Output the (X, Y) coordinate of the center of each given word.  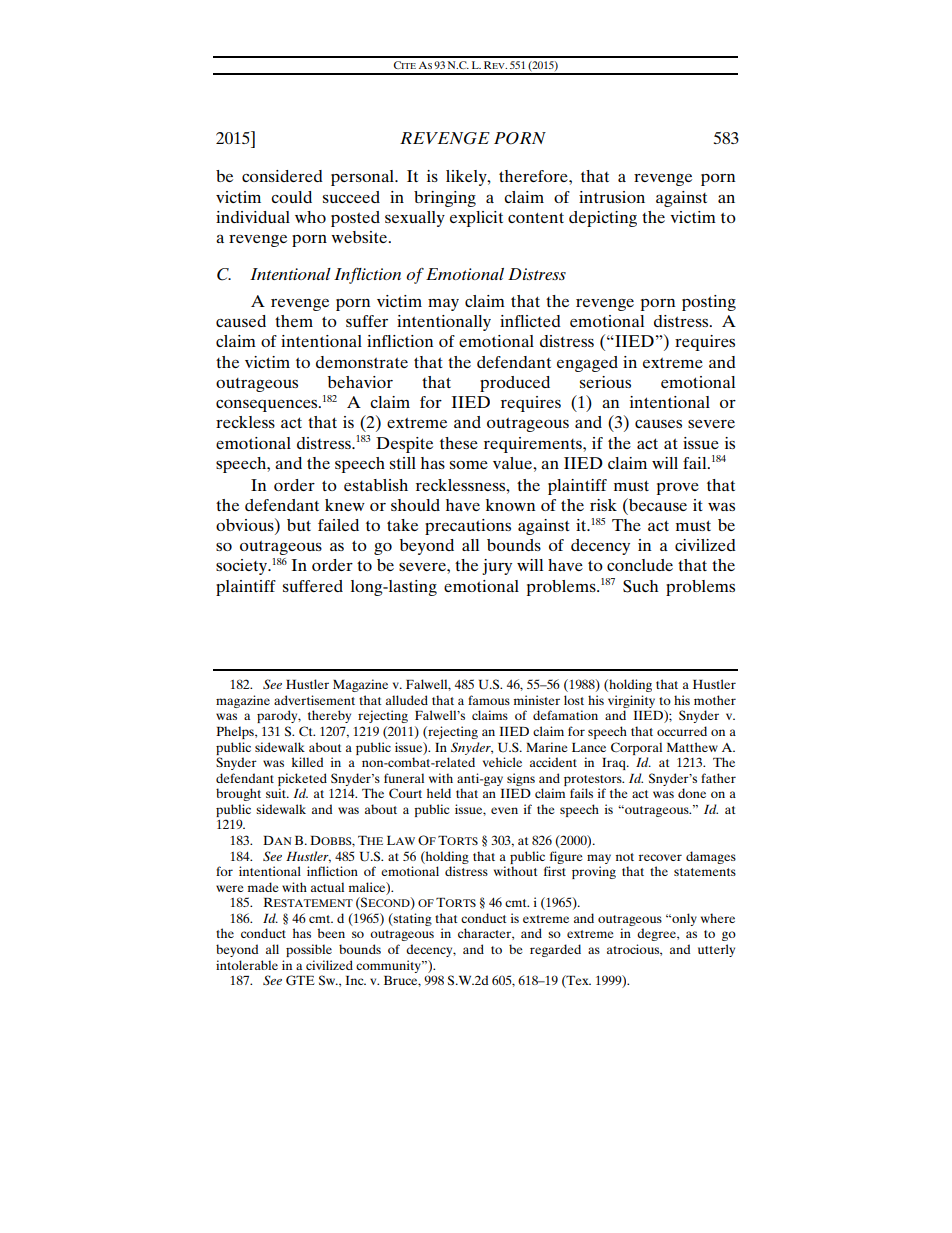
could (291, 197)
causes (658, 424)
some (469, 465)
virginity (631, 701)
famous (489, 700)
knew (345, 505)
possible (309, 950)
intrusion (612, 197)
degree (657, 934)
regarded (555, 950)
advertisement (314, 700)
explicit (476, 219)
